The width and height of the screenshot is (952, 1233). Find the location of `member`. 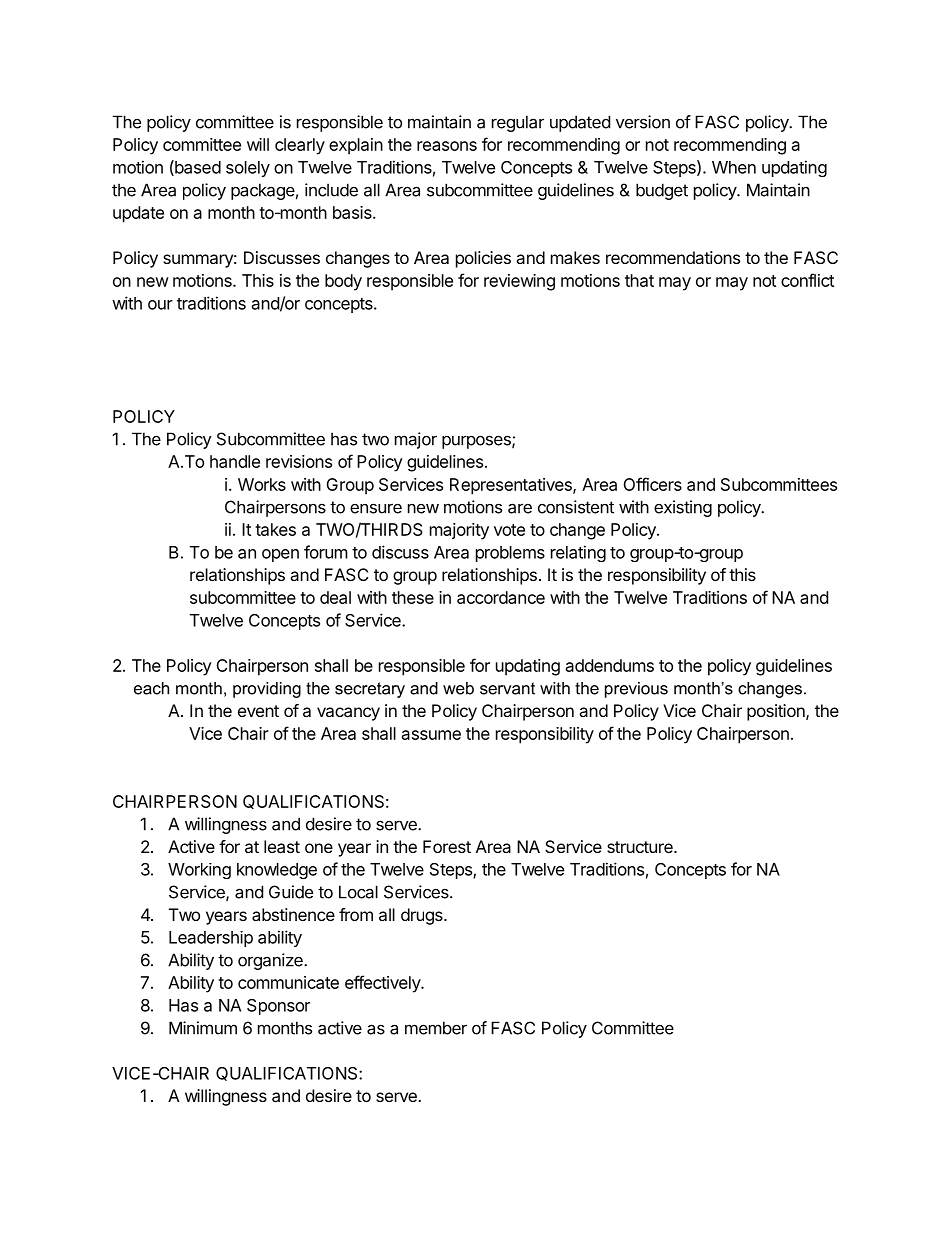

member is located at coordinates (436, 1028).
